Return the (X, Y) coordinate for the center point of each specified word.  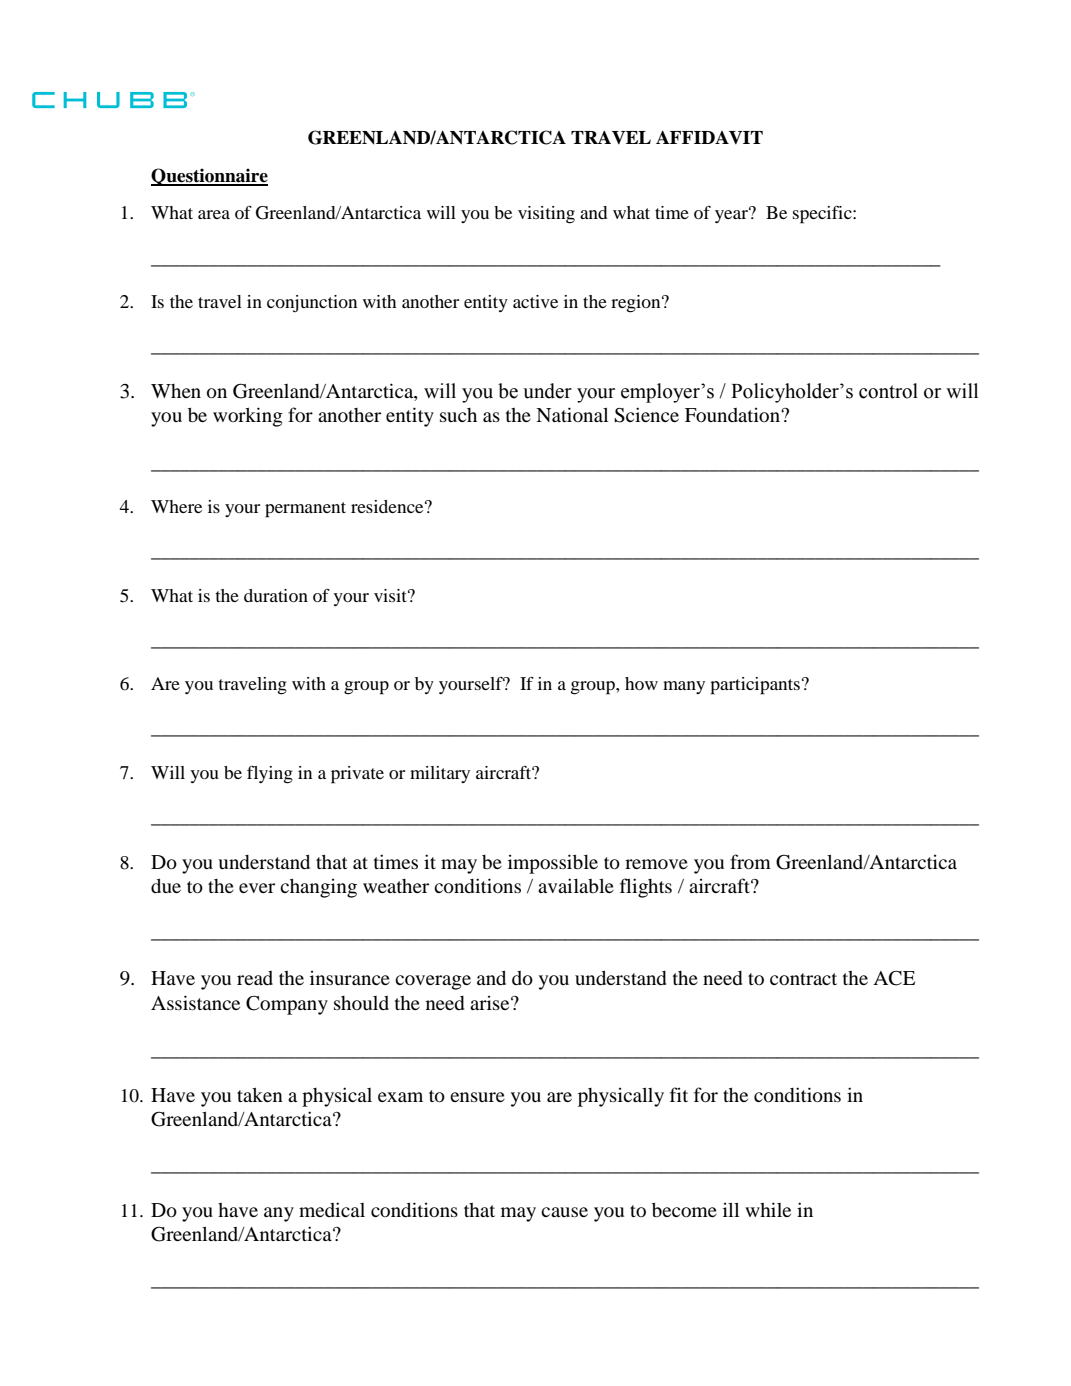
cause (564, 1212)
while (768, 1209)
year (732, 215)
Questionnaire (209, 177)
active (535, 301)
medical (332, 1209)
